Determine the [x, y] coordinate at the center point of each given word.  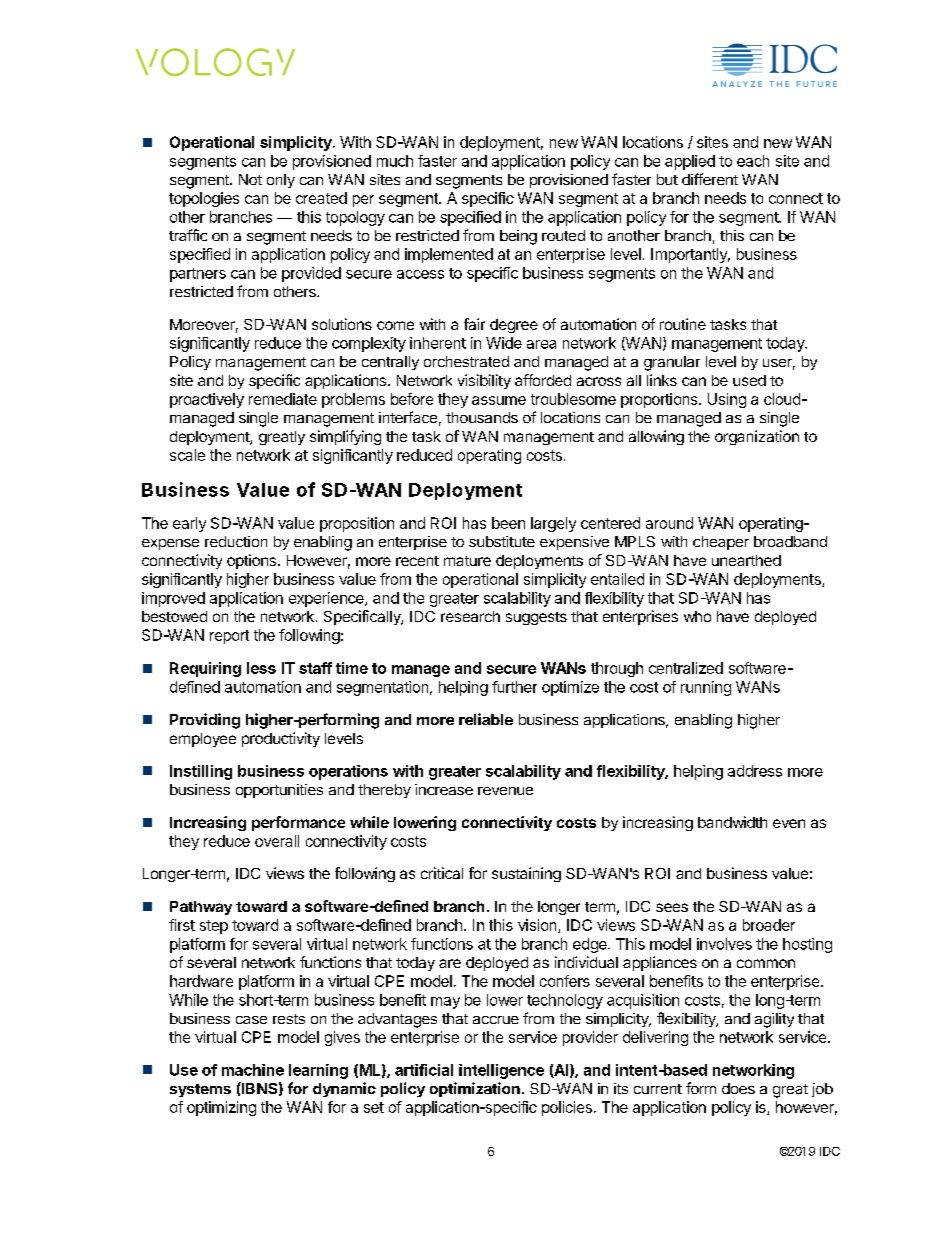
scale [187, 455]
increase [444, 789]
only [281, 181]
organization [757, 437]
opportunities [279, 791]
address [755, 771]
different [710, 179]
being [518, 237]
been [508, 523]
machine [253, 1070]
